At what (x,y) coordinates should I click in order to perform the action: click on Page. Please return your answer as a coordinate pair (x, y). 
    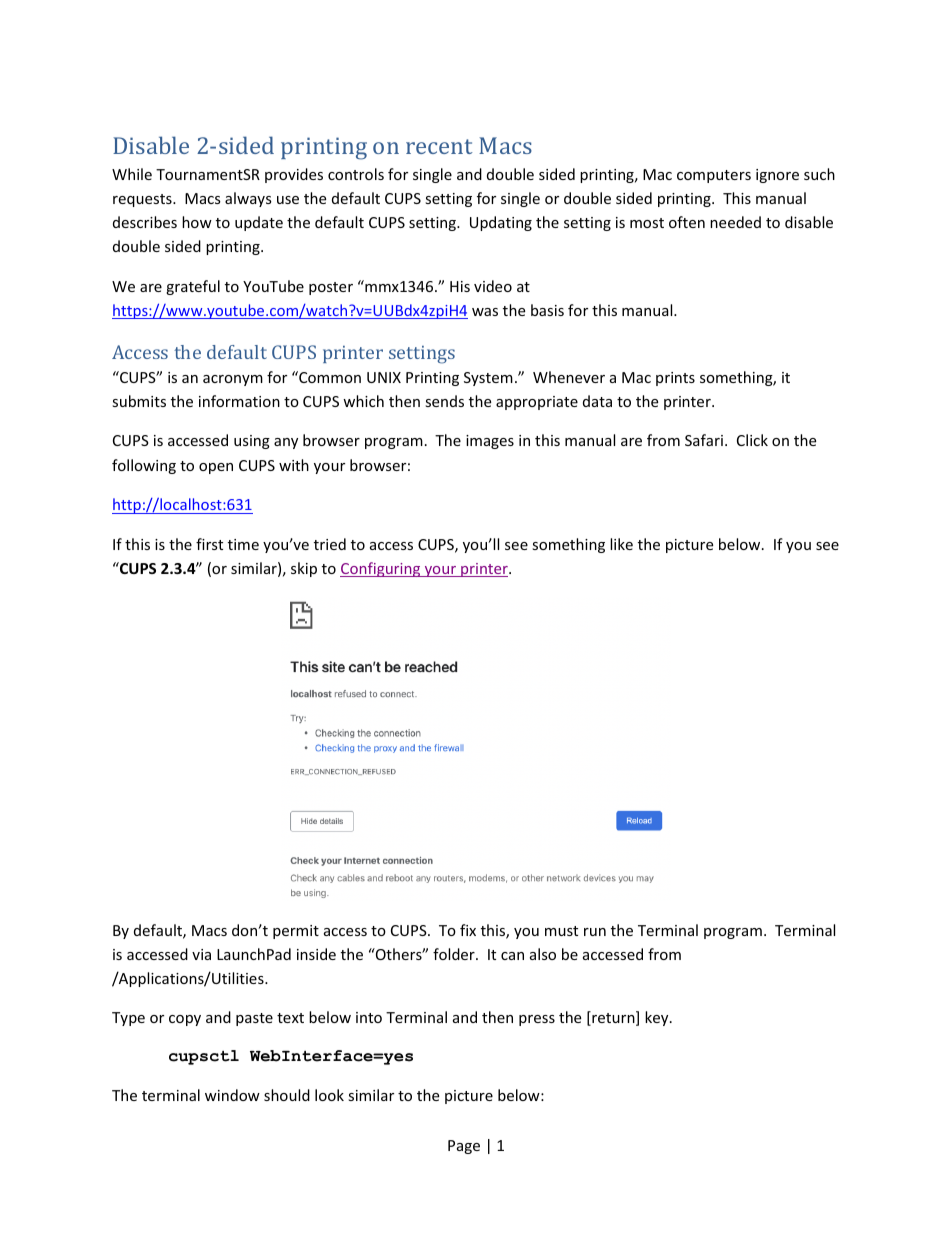
    Looking at the image, I should click on (464, 1147).
